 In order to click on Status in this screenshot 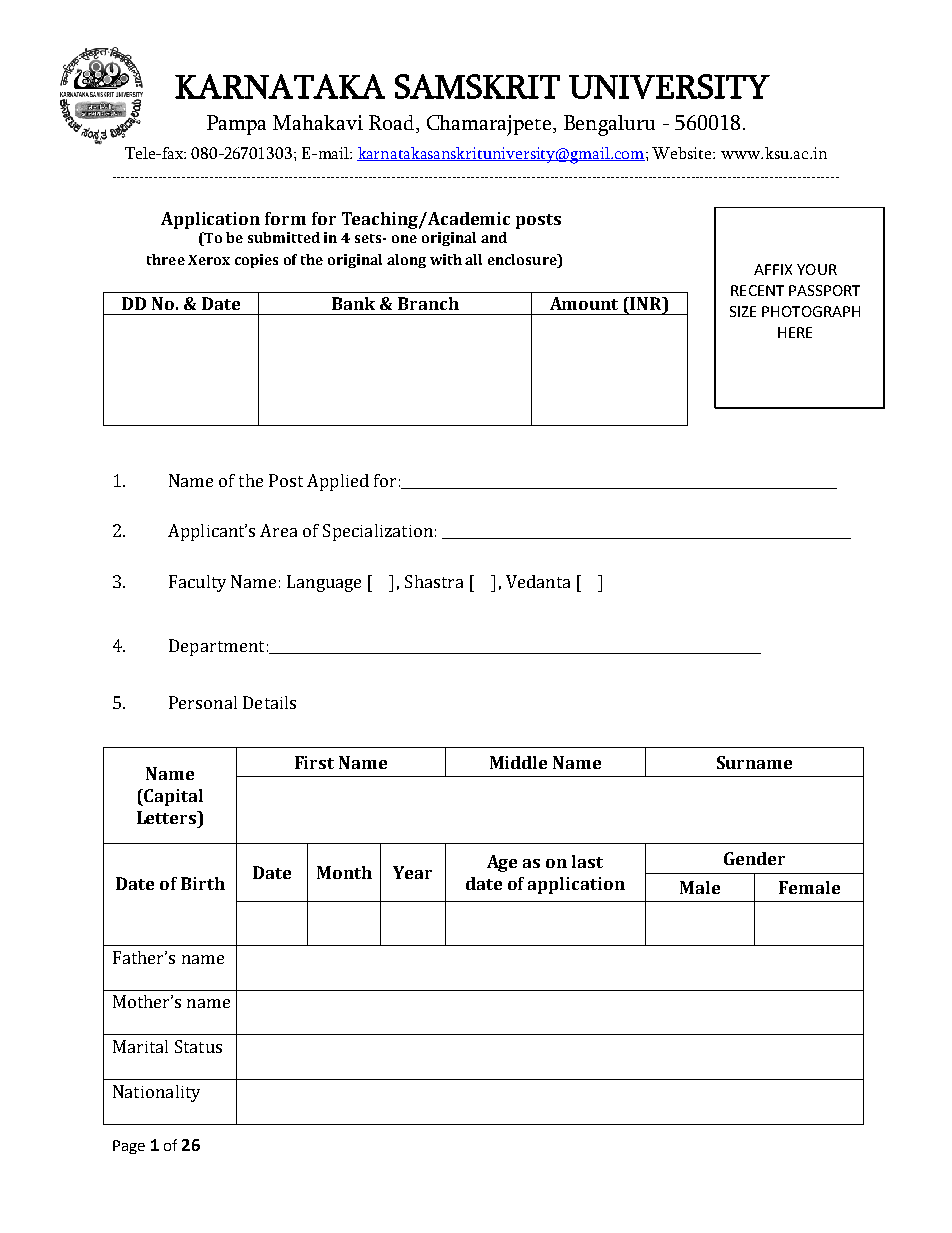, I will do `click(198, 1046)`.
